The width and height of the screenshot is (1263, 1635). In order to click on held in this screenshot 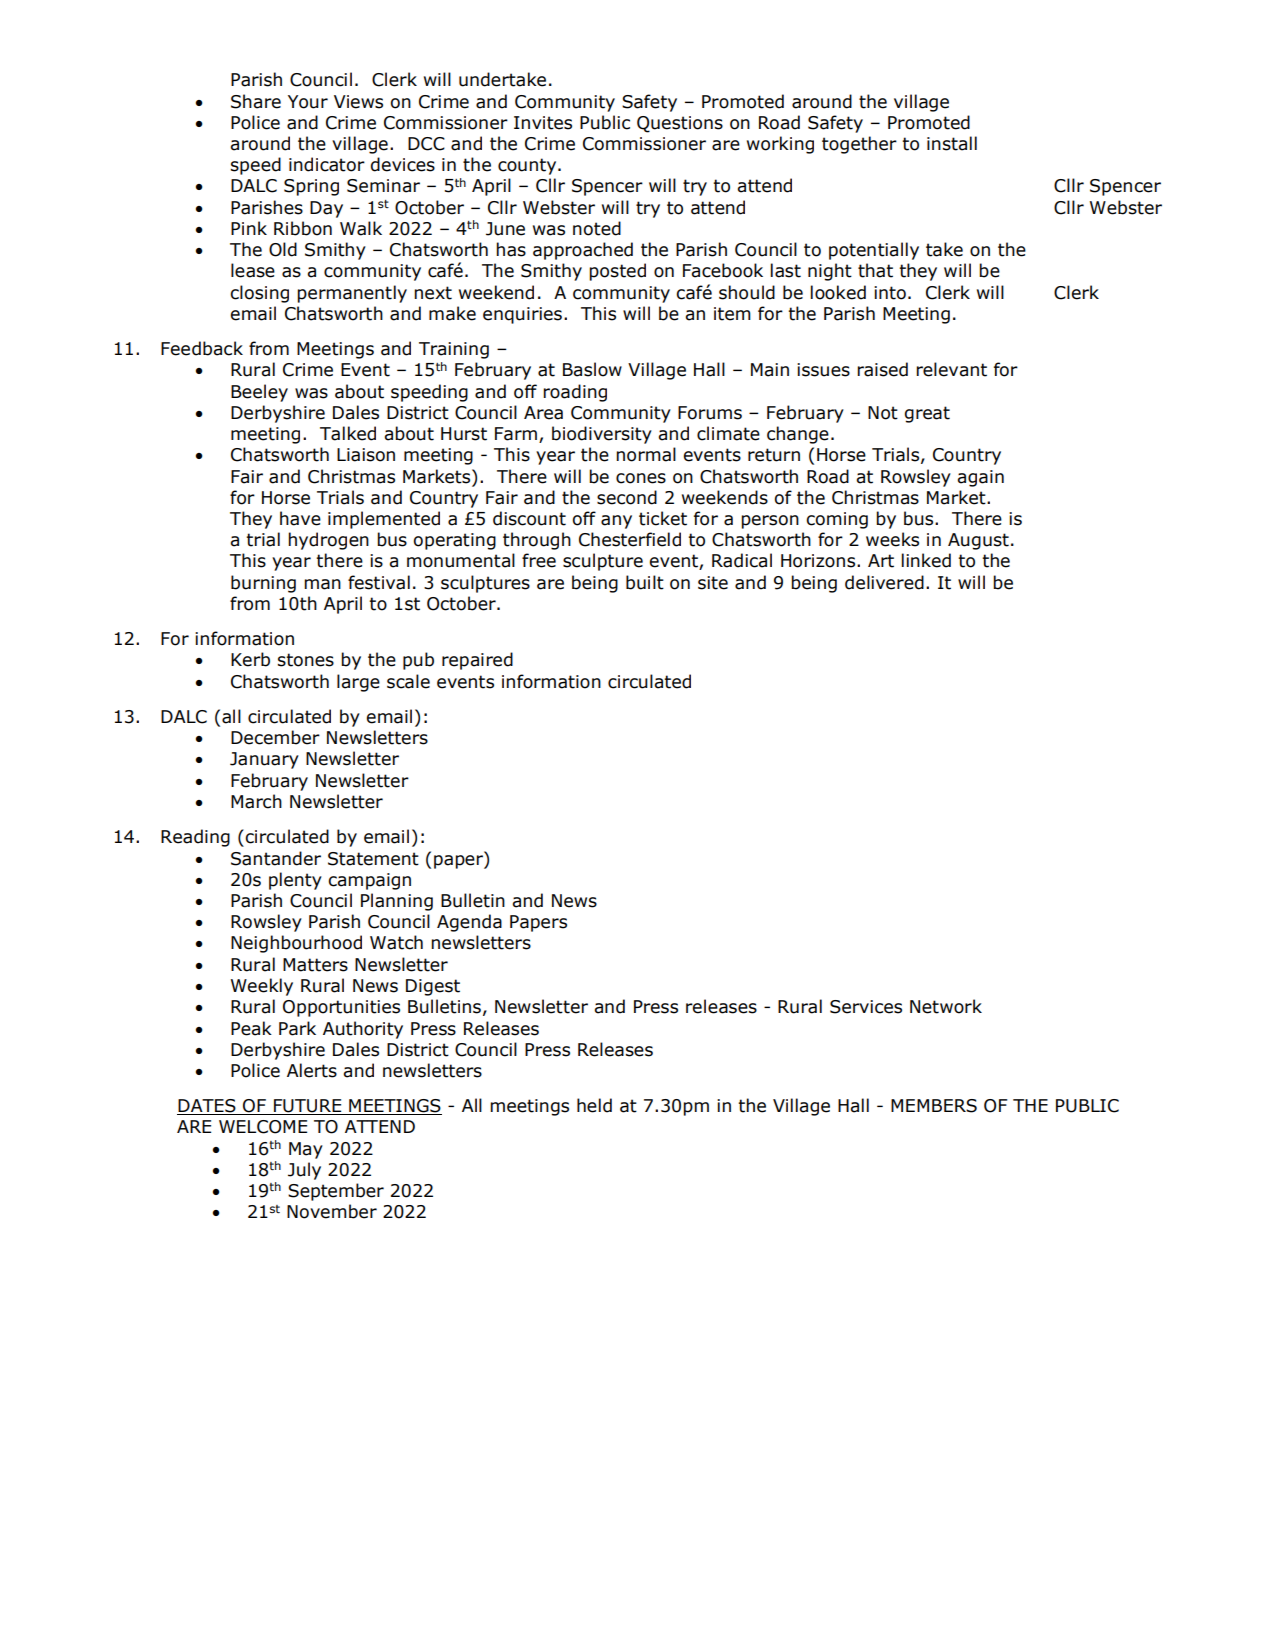, I will do `click(594, 1105)`.
